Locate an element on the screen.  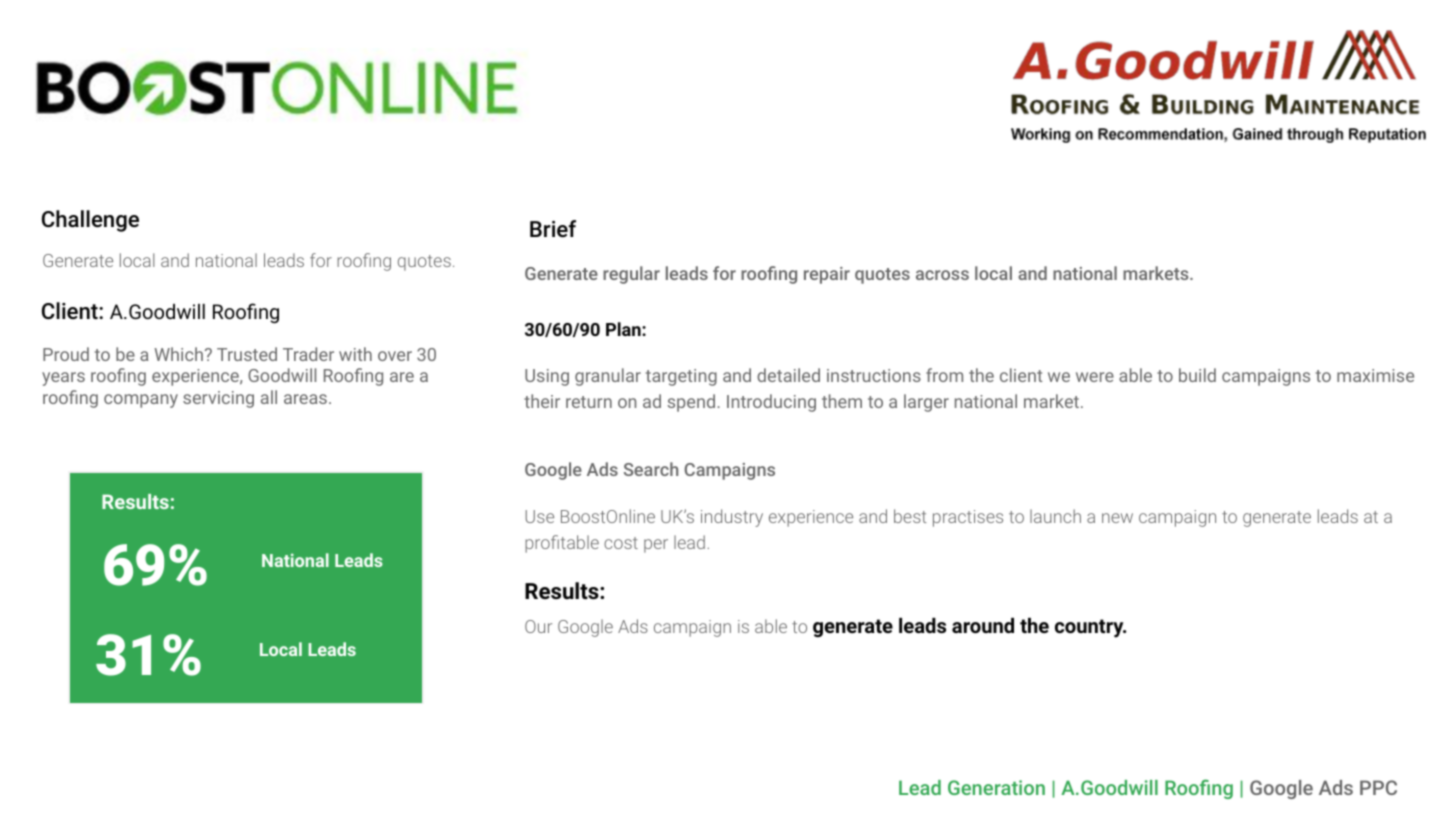
Generation is located at coordinates (996, 787).
